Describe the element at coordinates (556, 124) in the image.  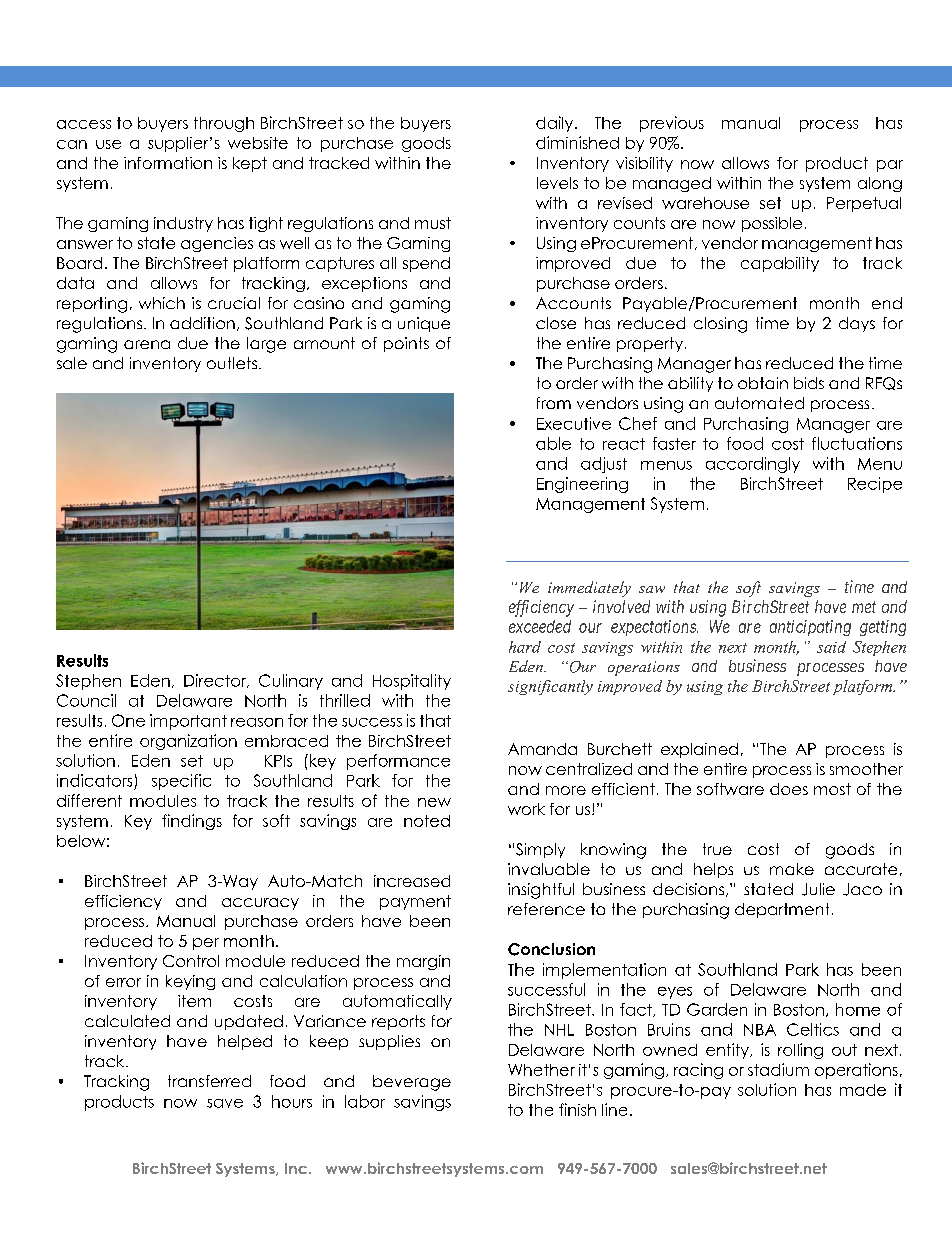
I see `daily` at that location.
